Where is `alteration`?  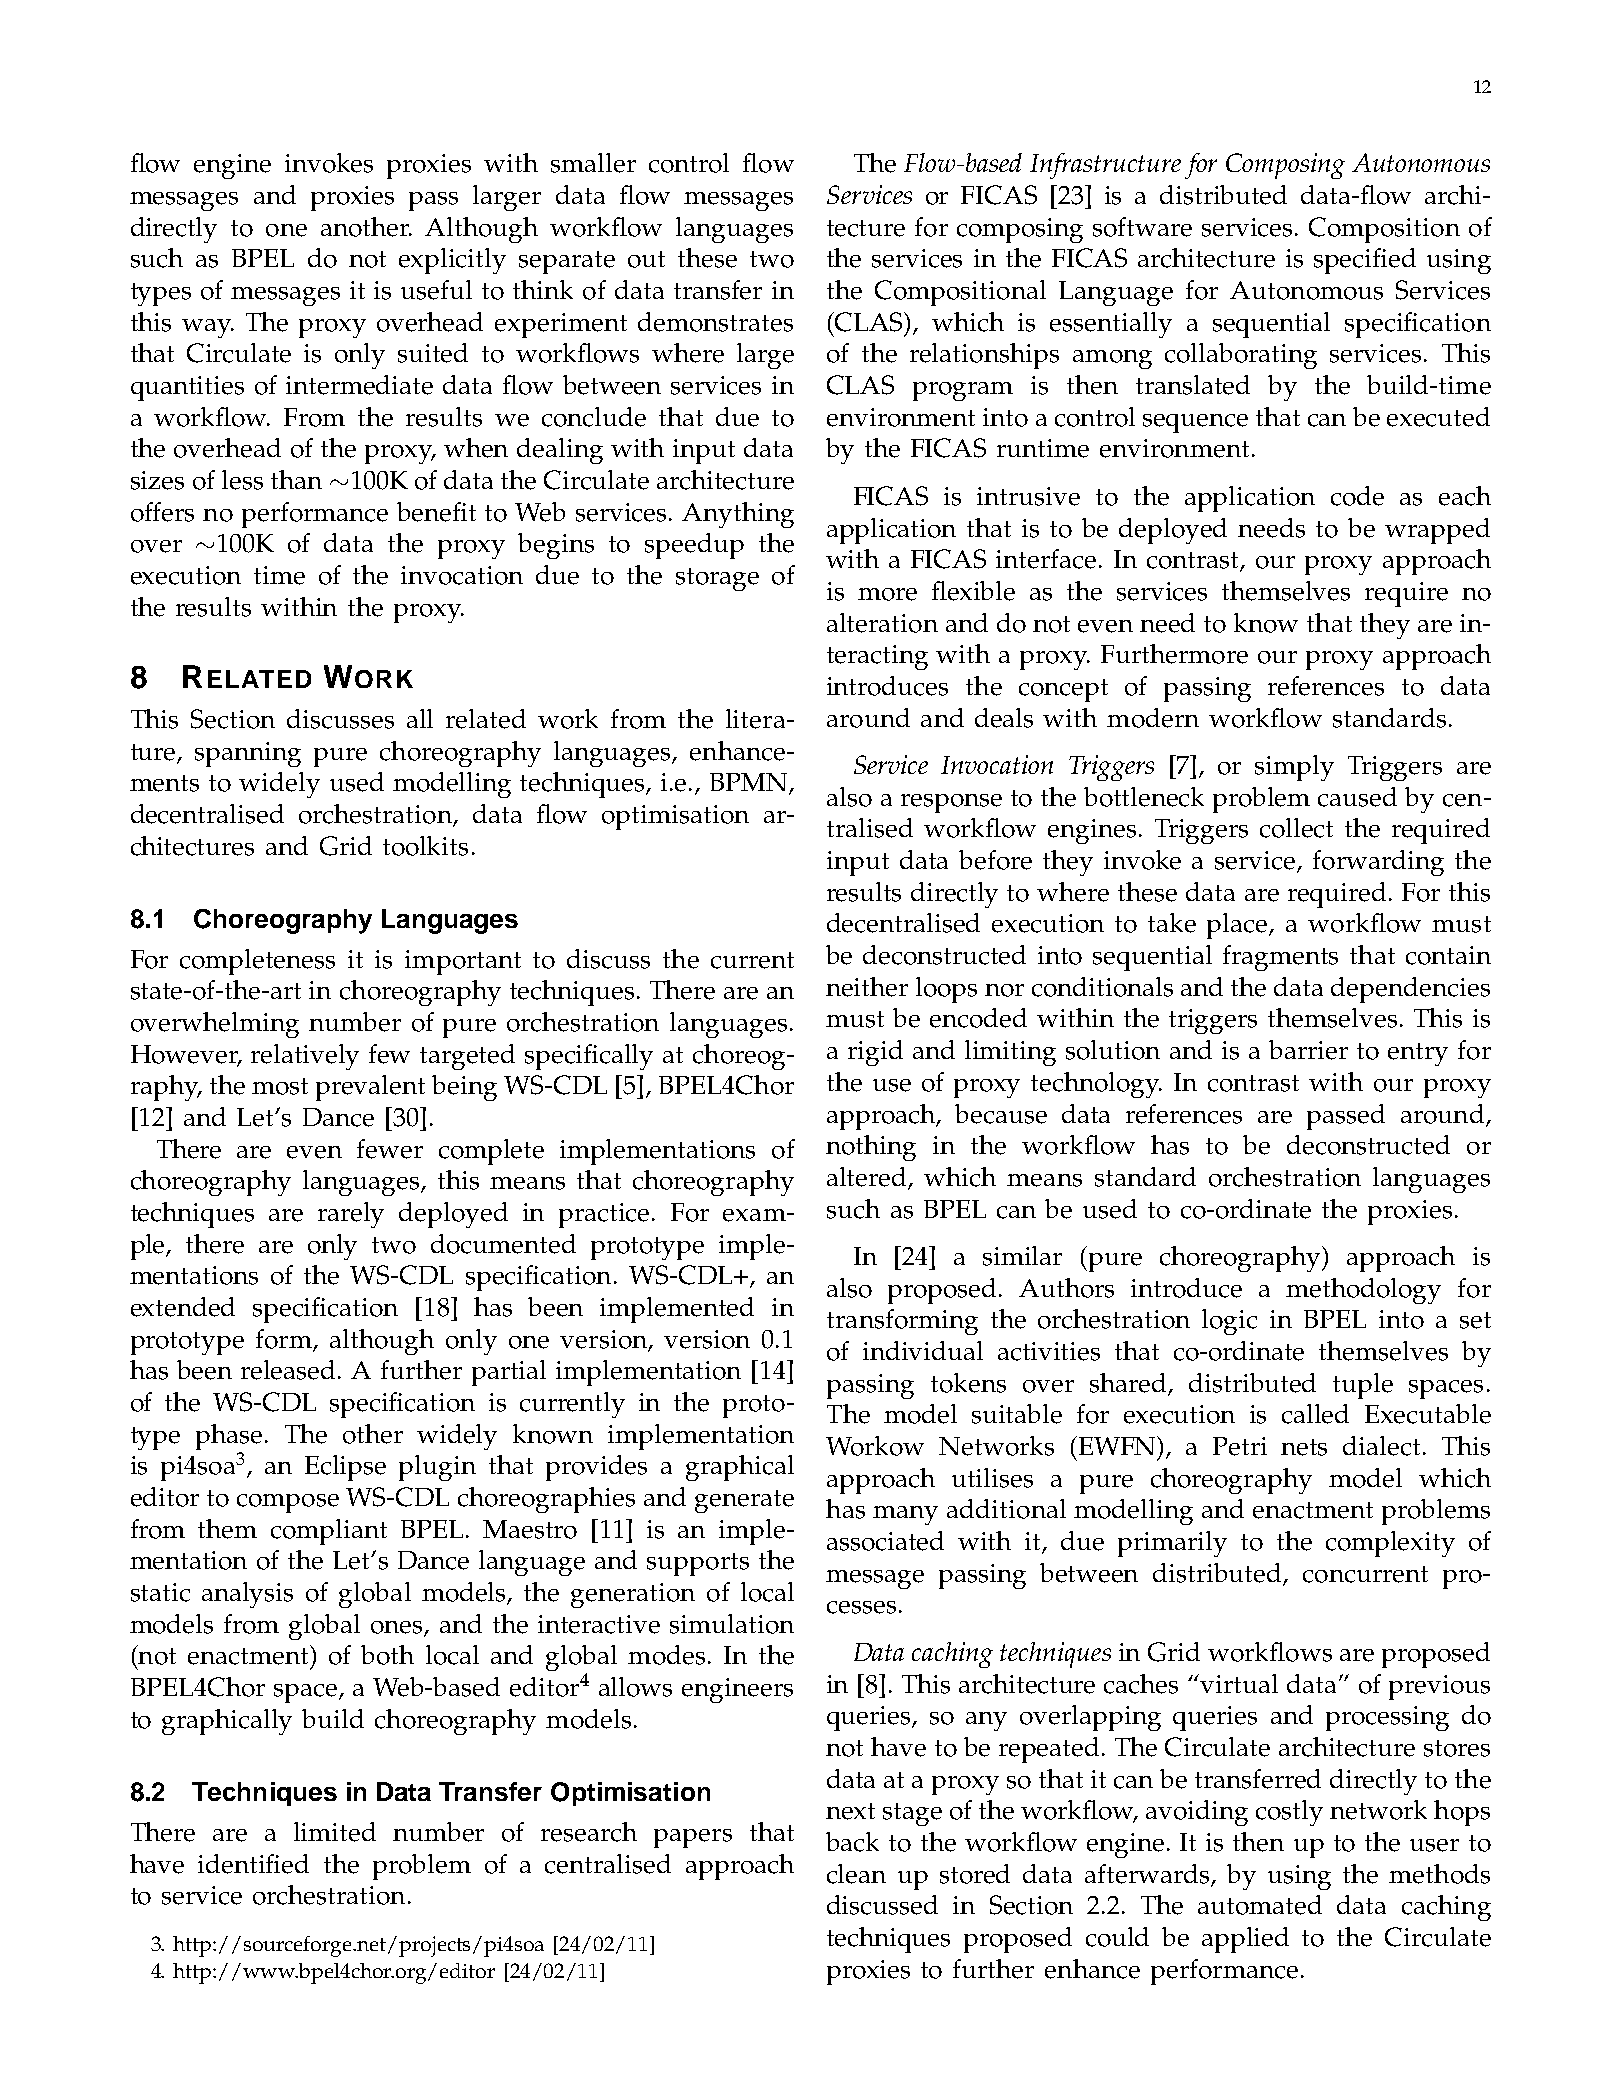 alteration is located at coordinates (882, 623).
